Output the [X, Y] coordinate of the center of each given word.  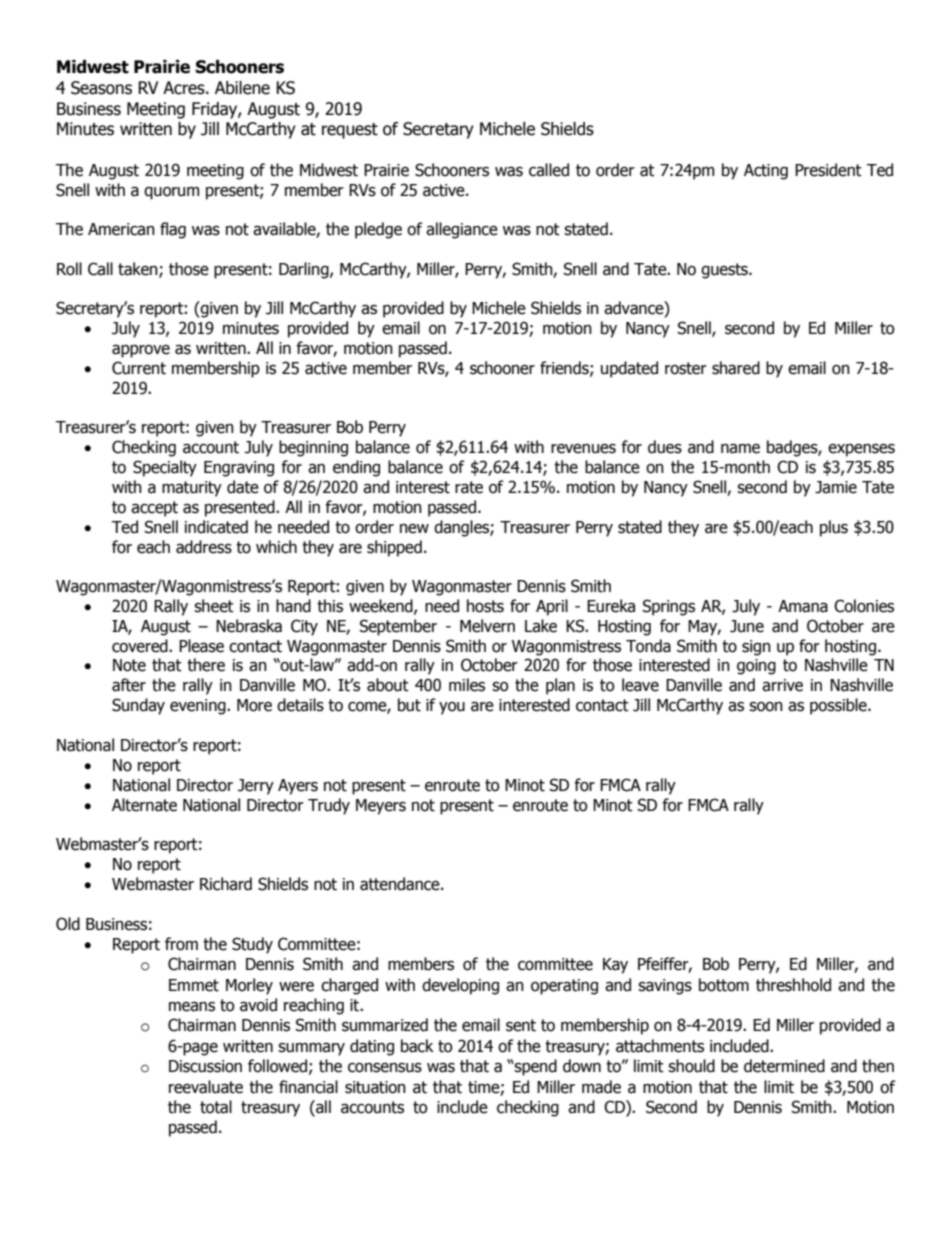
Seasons [101, 88]
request [350, 131]
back [417, 1046]
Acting [766, 172]
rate [469, 487]
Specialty [165, 468]
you [452, 708]
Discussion [205, 1066]
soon [766, 707]
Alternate [144, 805]
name [740, 449]
